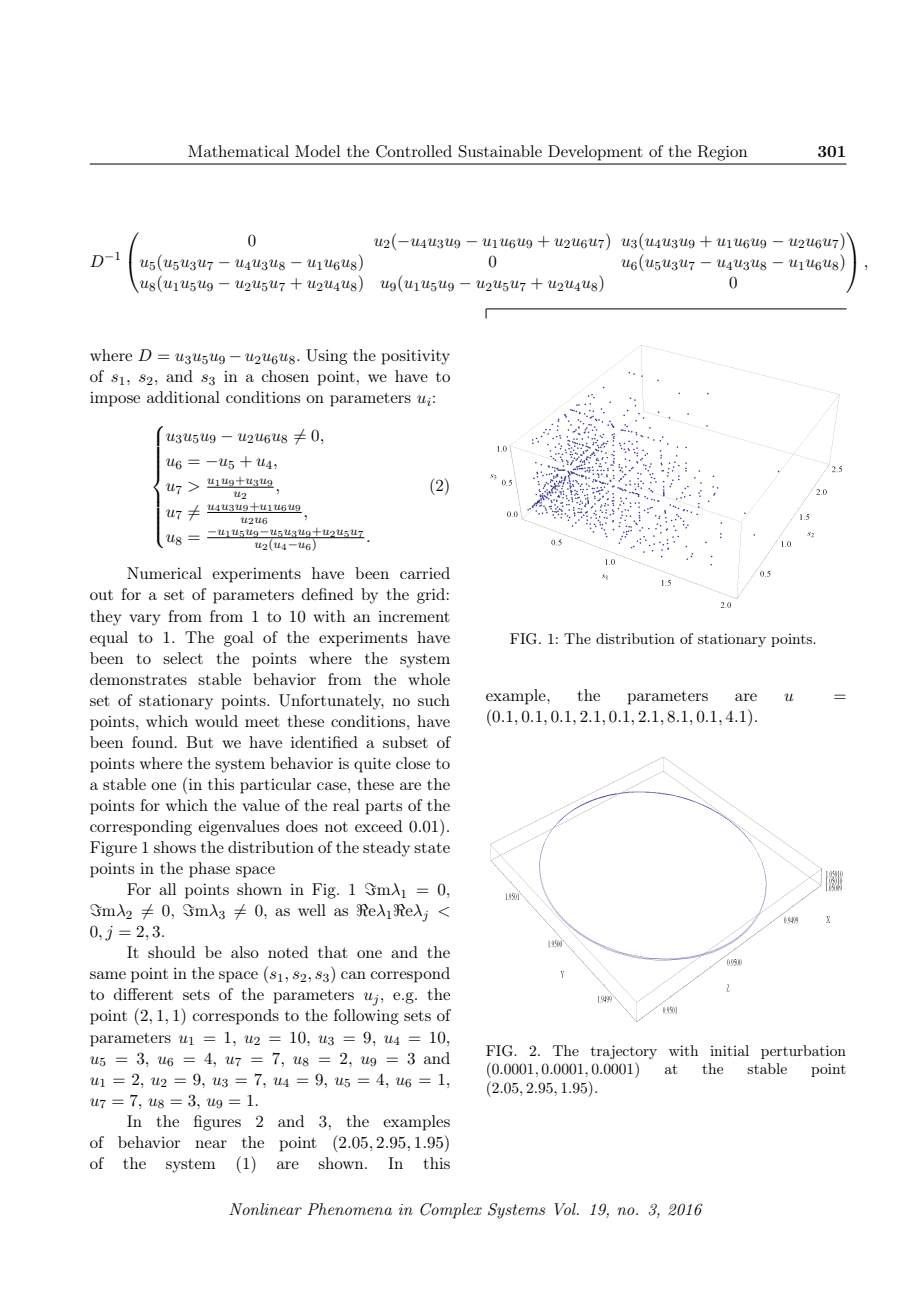 The height and width of the screenshot is (1308, 924). Describe the element at coordinates (425, 573) in the screenshot. I see `carried` at that location.
